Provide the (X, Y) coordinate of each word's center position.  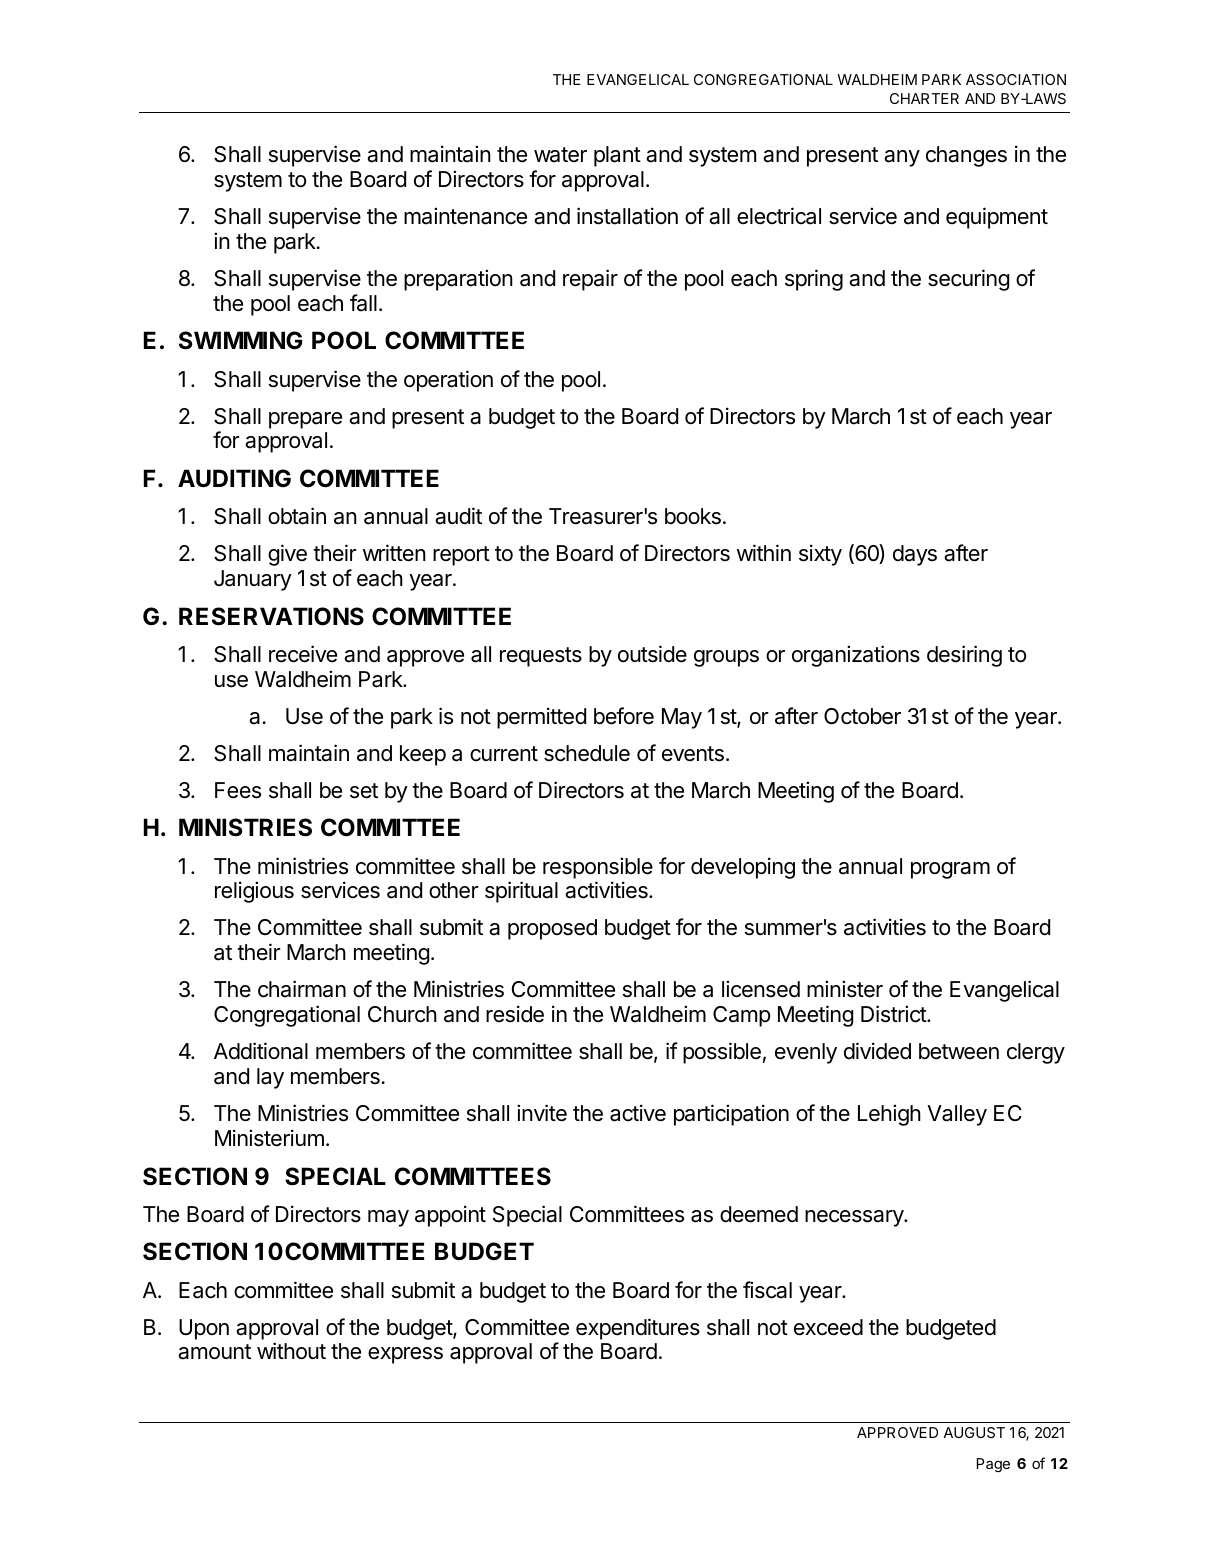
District (894, 1014)
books (693, 516)
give (287, 555)
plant (617, 156)
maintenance (465, 216)
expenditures (638, 1329)
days (915, 555)
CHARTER (924, 98)
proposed (552, 929)
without (291, 1351)
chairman (302, 989)
